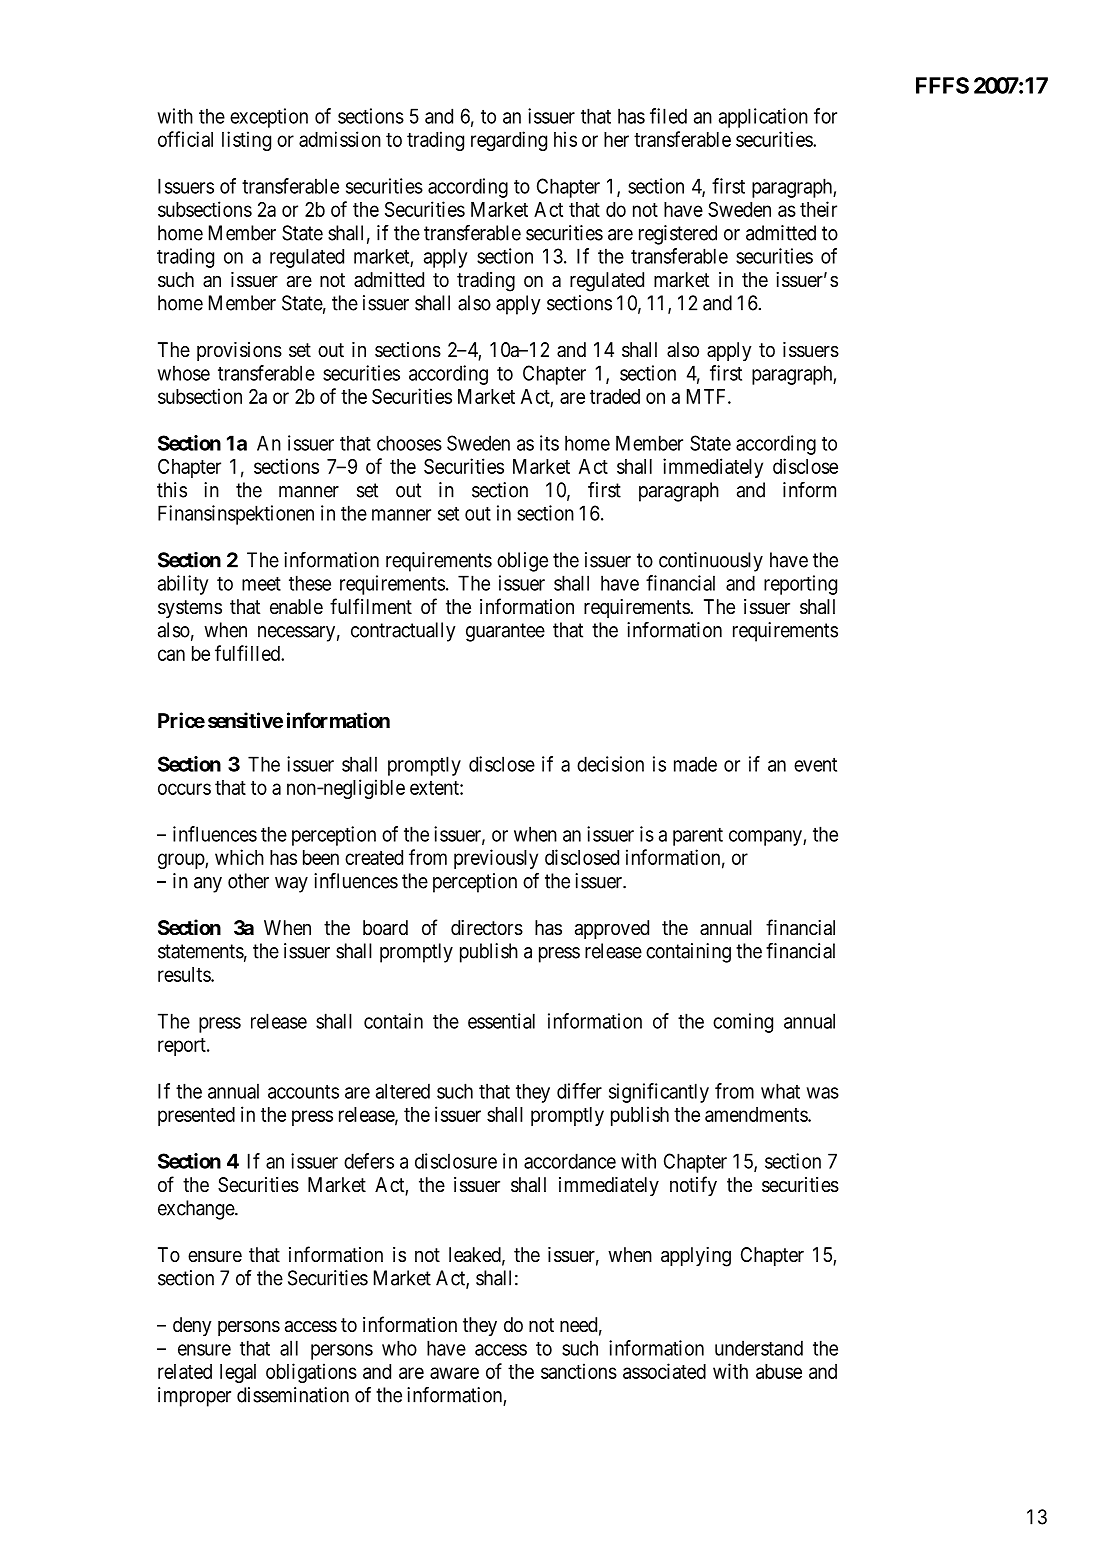 This document has height=1555, width=1099. Describe the element at coordinates (454, 1373) in the document. I see `aware` at that location.
